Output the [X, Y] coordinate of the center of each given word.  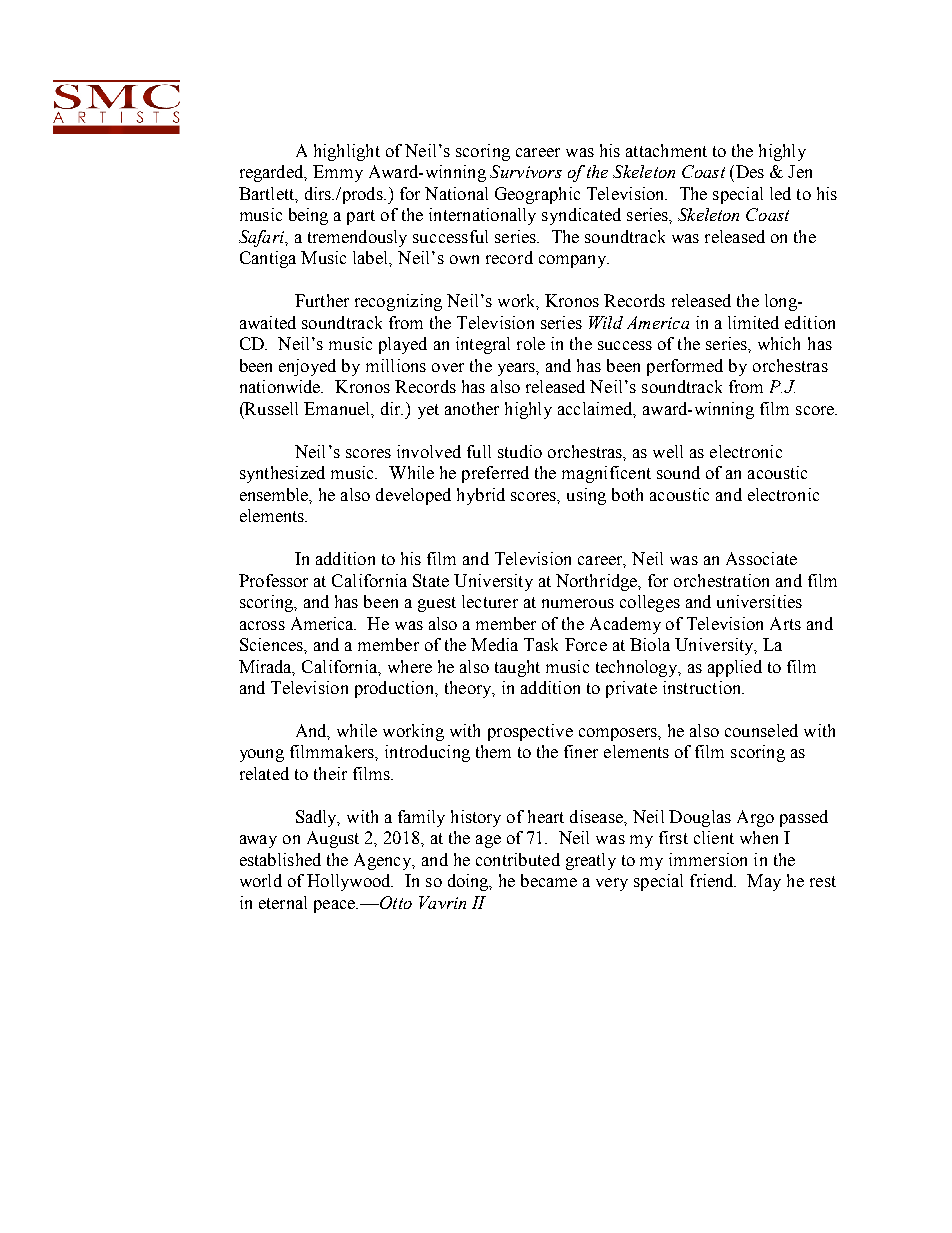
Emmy [338, 173]
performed [685, 367]
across [262, 625]
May [764, 882]
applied [735, 668]
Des [750, 171]
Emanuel [338, 409]
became [549, 880]
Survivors [526, 171]
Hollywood [350, 882]
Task [541, 644]
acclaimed [596, 409]
